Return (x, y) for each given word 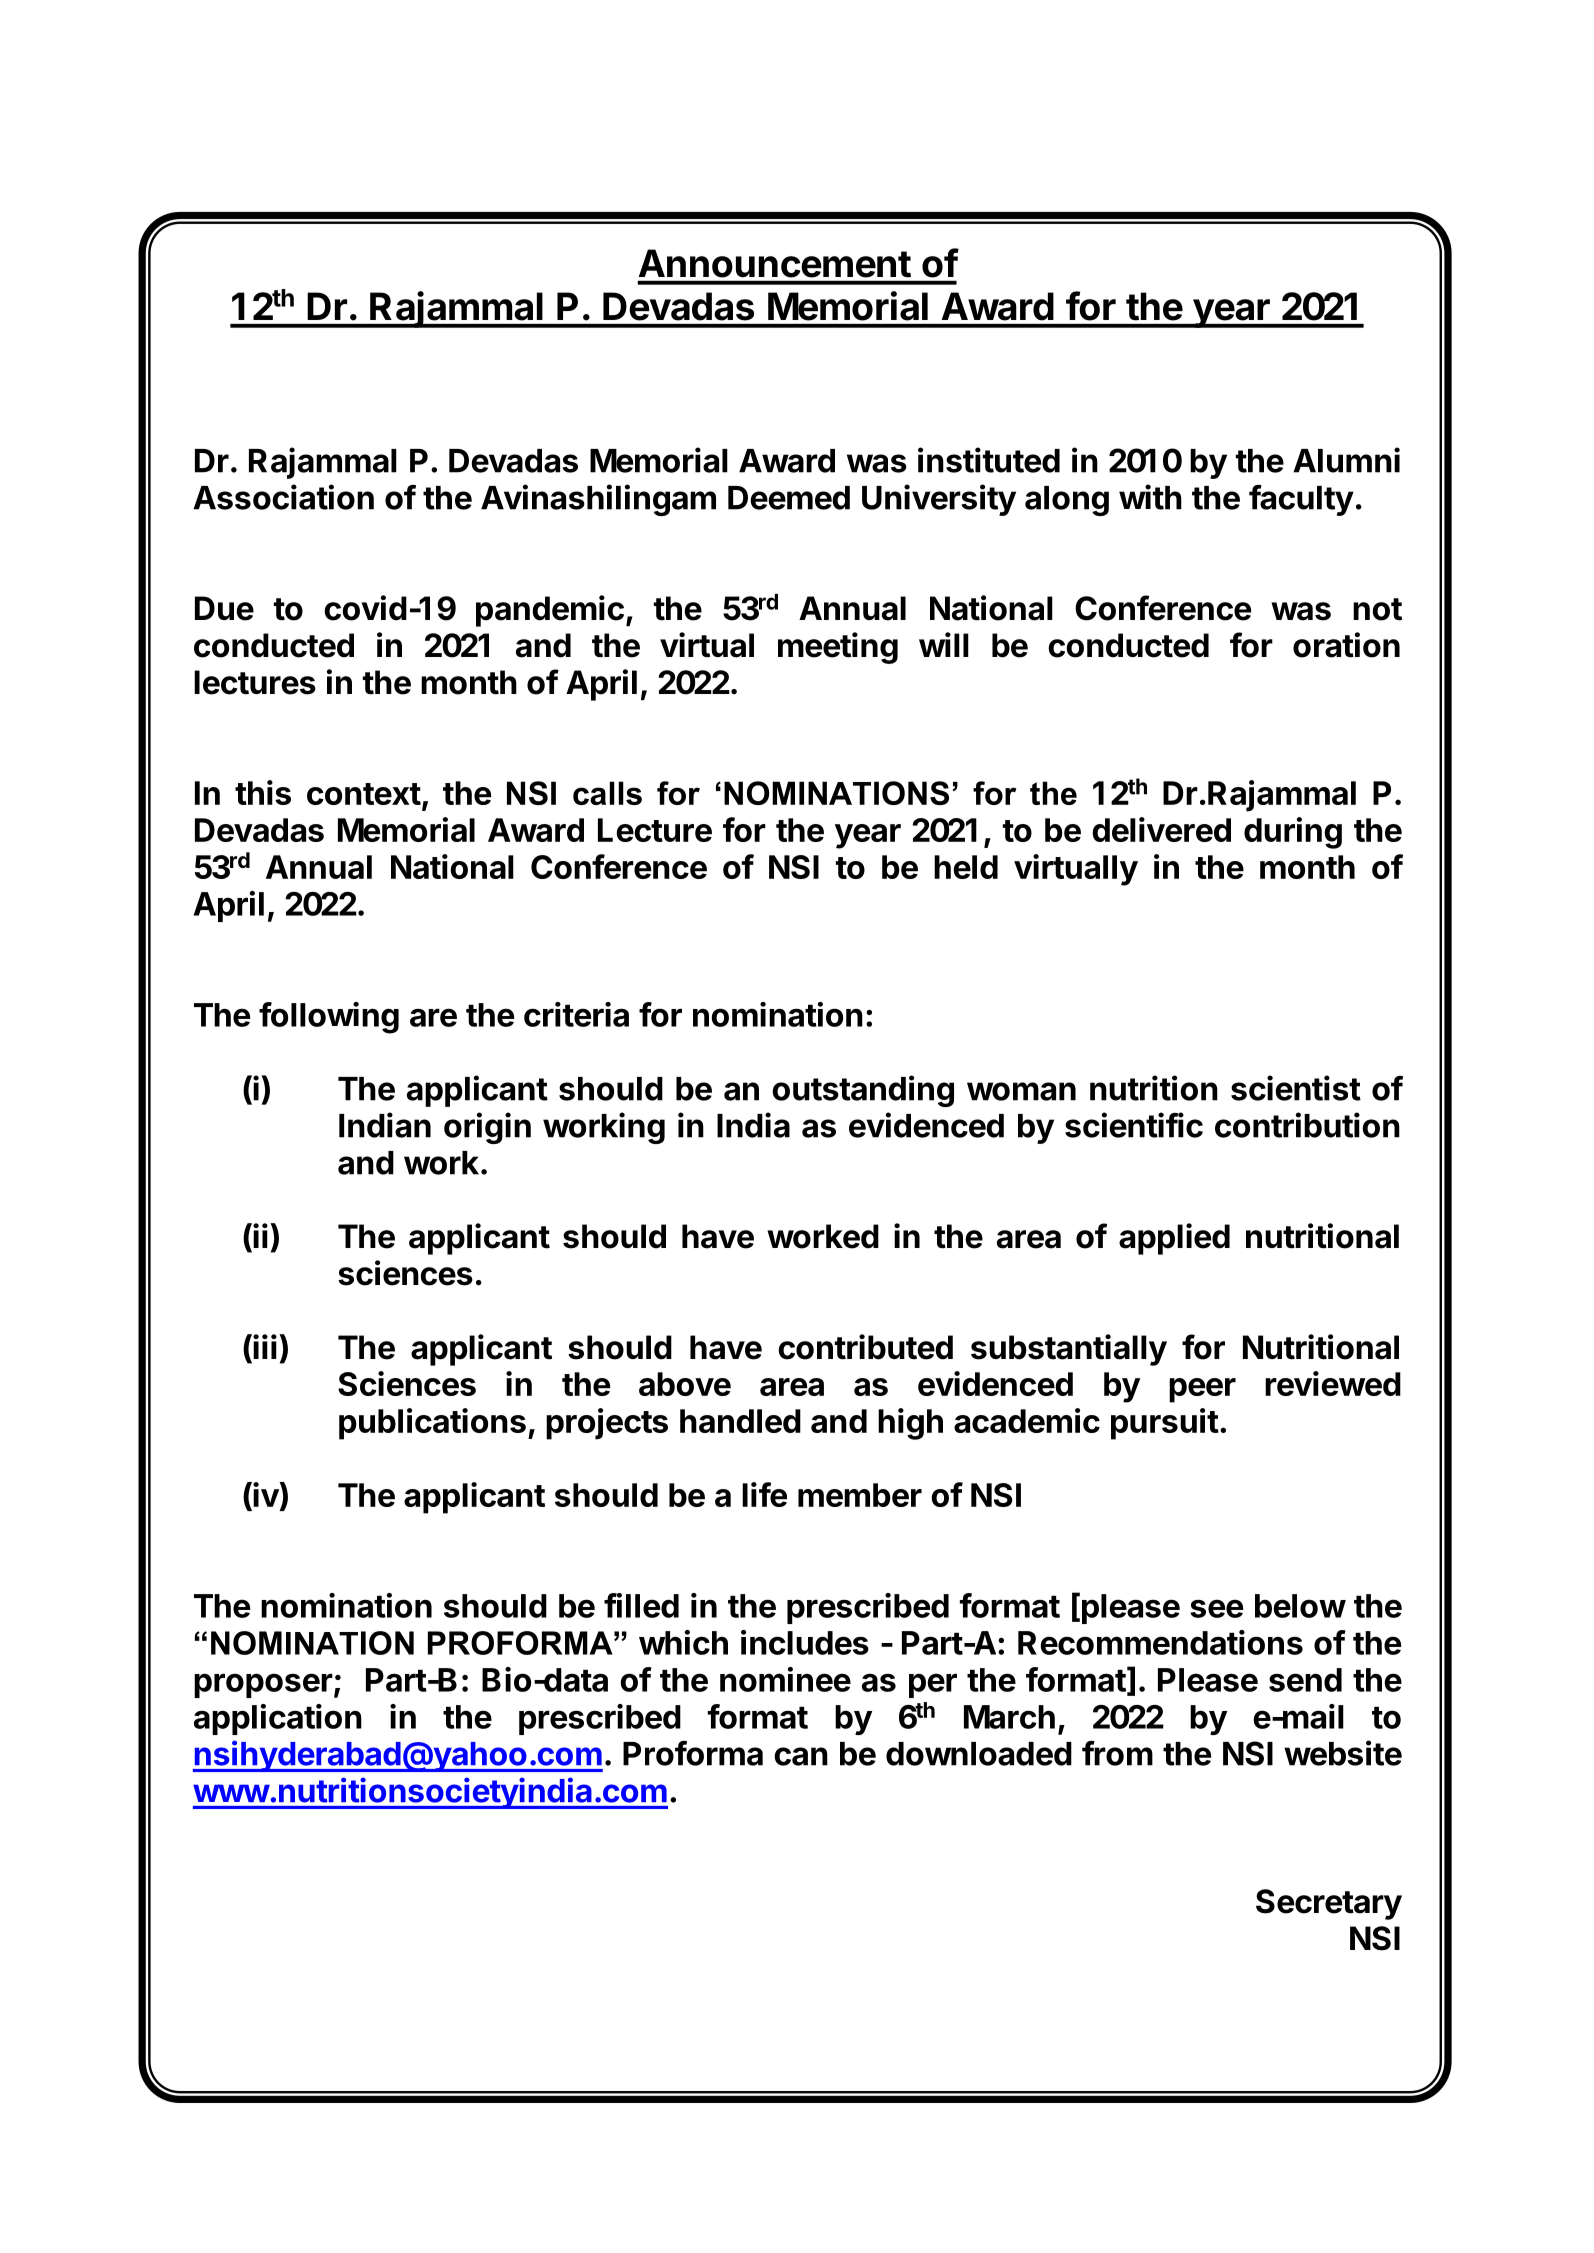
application (278, 1719)
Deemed (789, 498)
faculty (1301, 500)
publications (432, 1424)
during (1293, 833)
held (966, 867)
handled (740, 1421)
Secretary (1329, 1904)
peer (1202, 1390)
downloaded (979, 1754)
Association (283, 497)
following (329, 1018)
